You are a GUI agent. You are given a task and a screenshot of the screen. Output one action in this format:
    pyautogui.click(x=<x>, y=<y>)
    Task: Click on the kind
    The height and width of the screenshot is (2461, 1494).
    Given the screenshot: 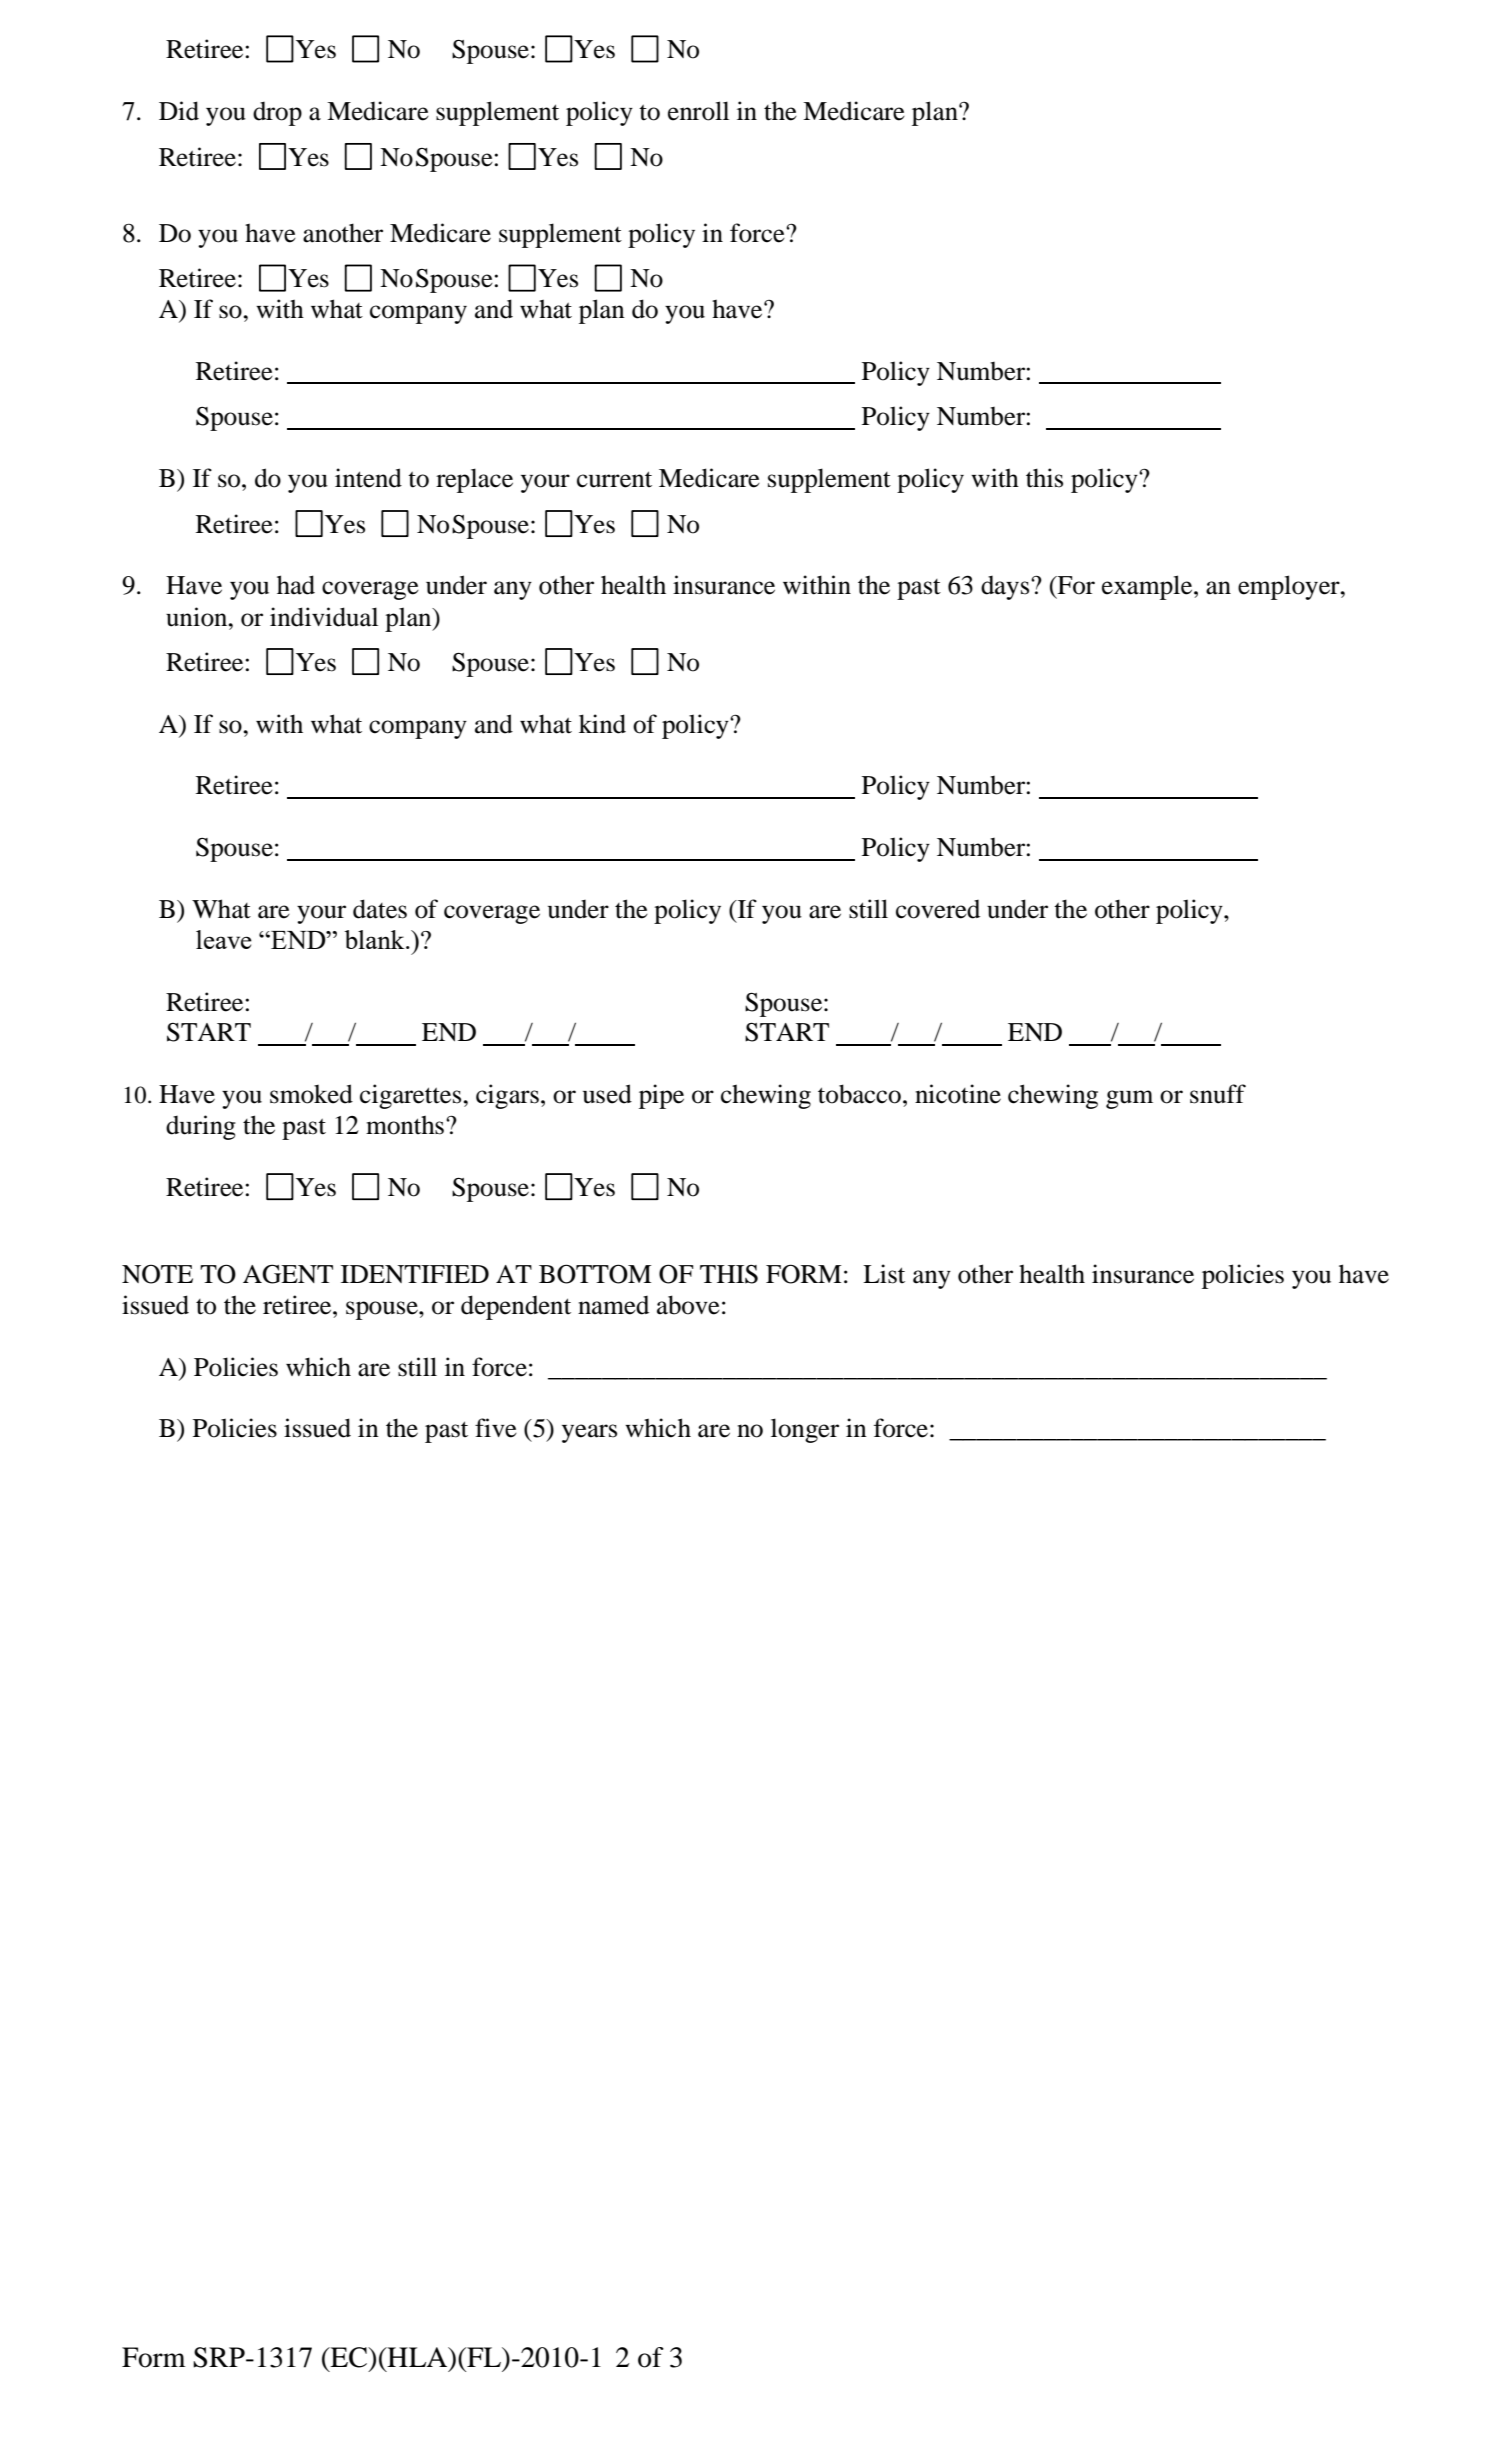 What is the action you would take?
    pyautogui.click(x=602, y=724)
